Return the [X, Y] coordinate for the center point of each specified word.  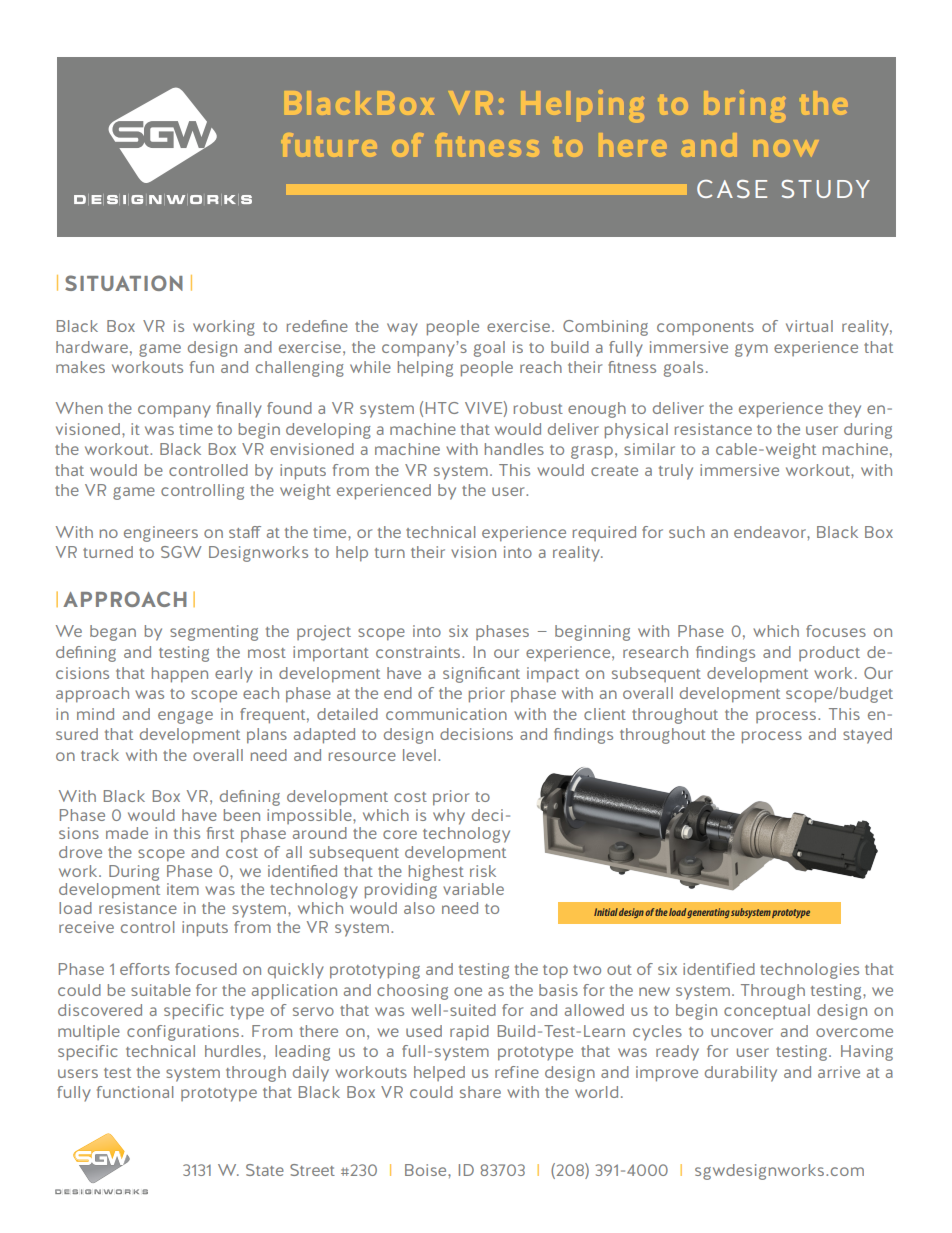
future [331, 146]
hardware [92, 347]
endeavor [771, 532]
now [788, 148]
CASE [732, 189]
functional [135, 1092]
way [402, 329]
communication [446, 714]
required [604, 533]
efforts [145, 969]
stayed [867, 736]
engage [185, 717]
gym [751, 350]
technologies [809, 971]
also [419, 908]
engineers [161, 534]
